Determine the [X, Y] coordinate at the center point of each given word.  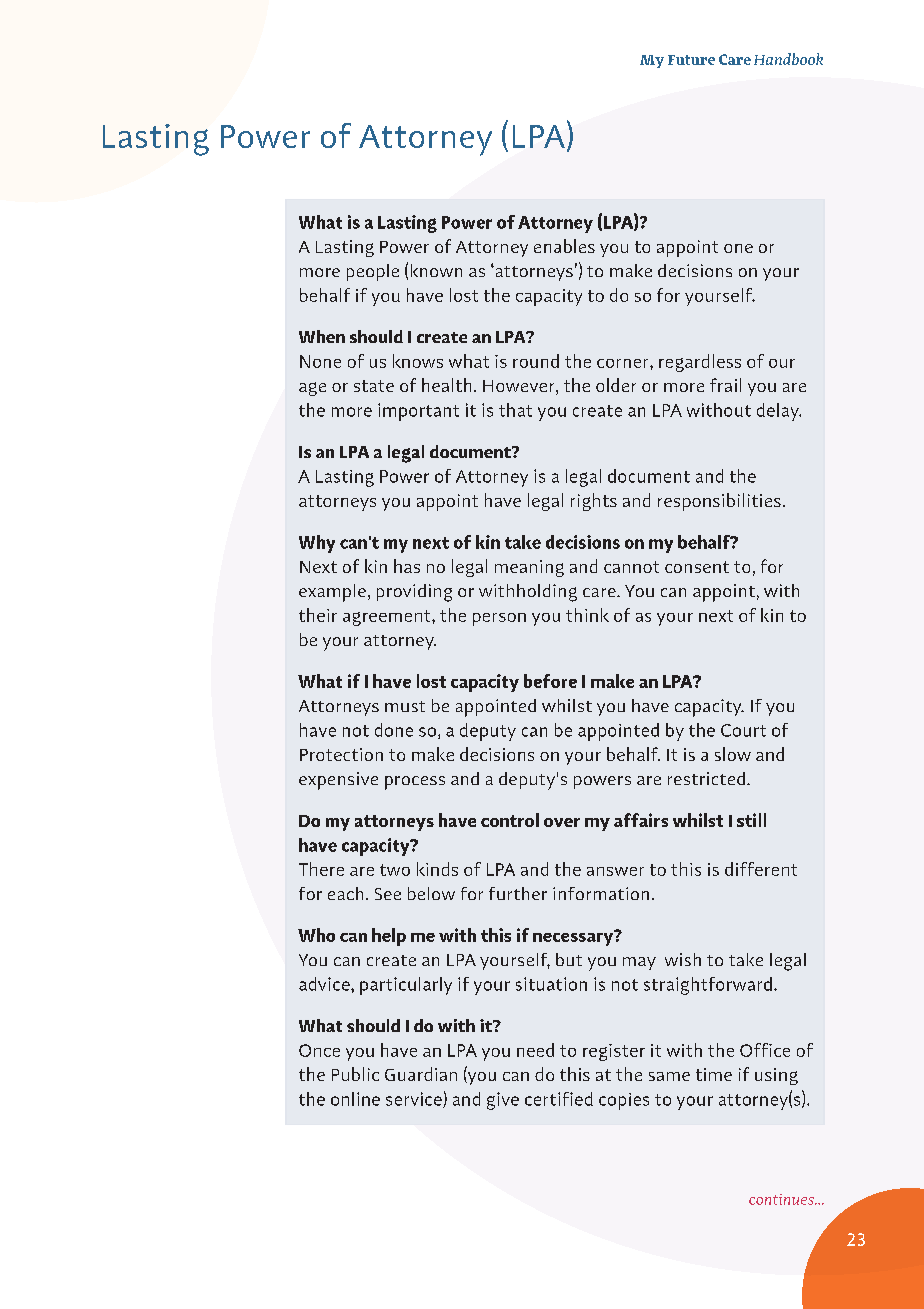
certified [559, 1099]
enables [564, 246]
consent [697, 567]
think [587, 615]
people [373, 272]
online [355, 1099]
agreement [388, 618]
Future [691, 60]
